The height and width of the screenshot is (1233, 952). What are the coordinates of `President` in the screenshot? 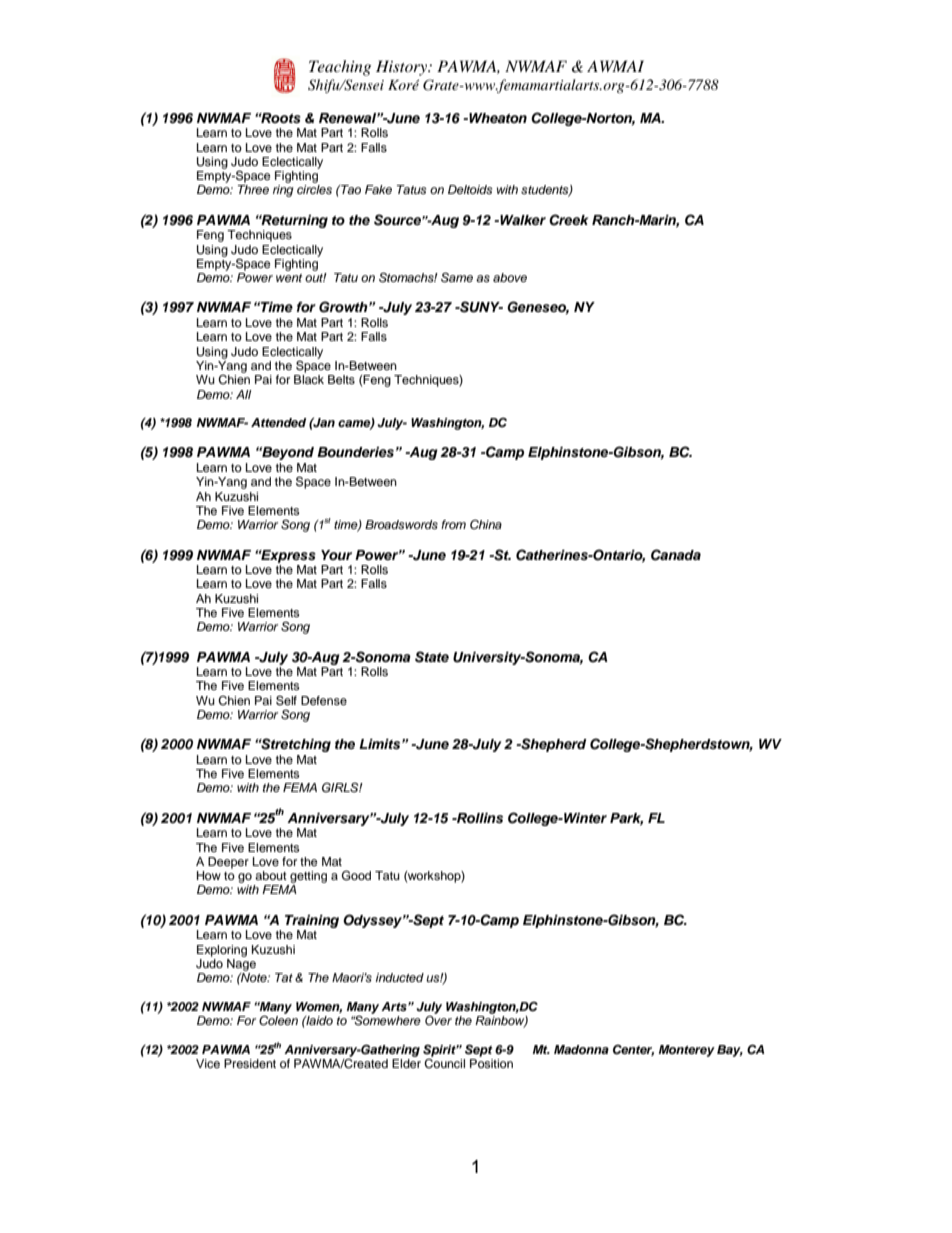 It's located at (250, 1063).
